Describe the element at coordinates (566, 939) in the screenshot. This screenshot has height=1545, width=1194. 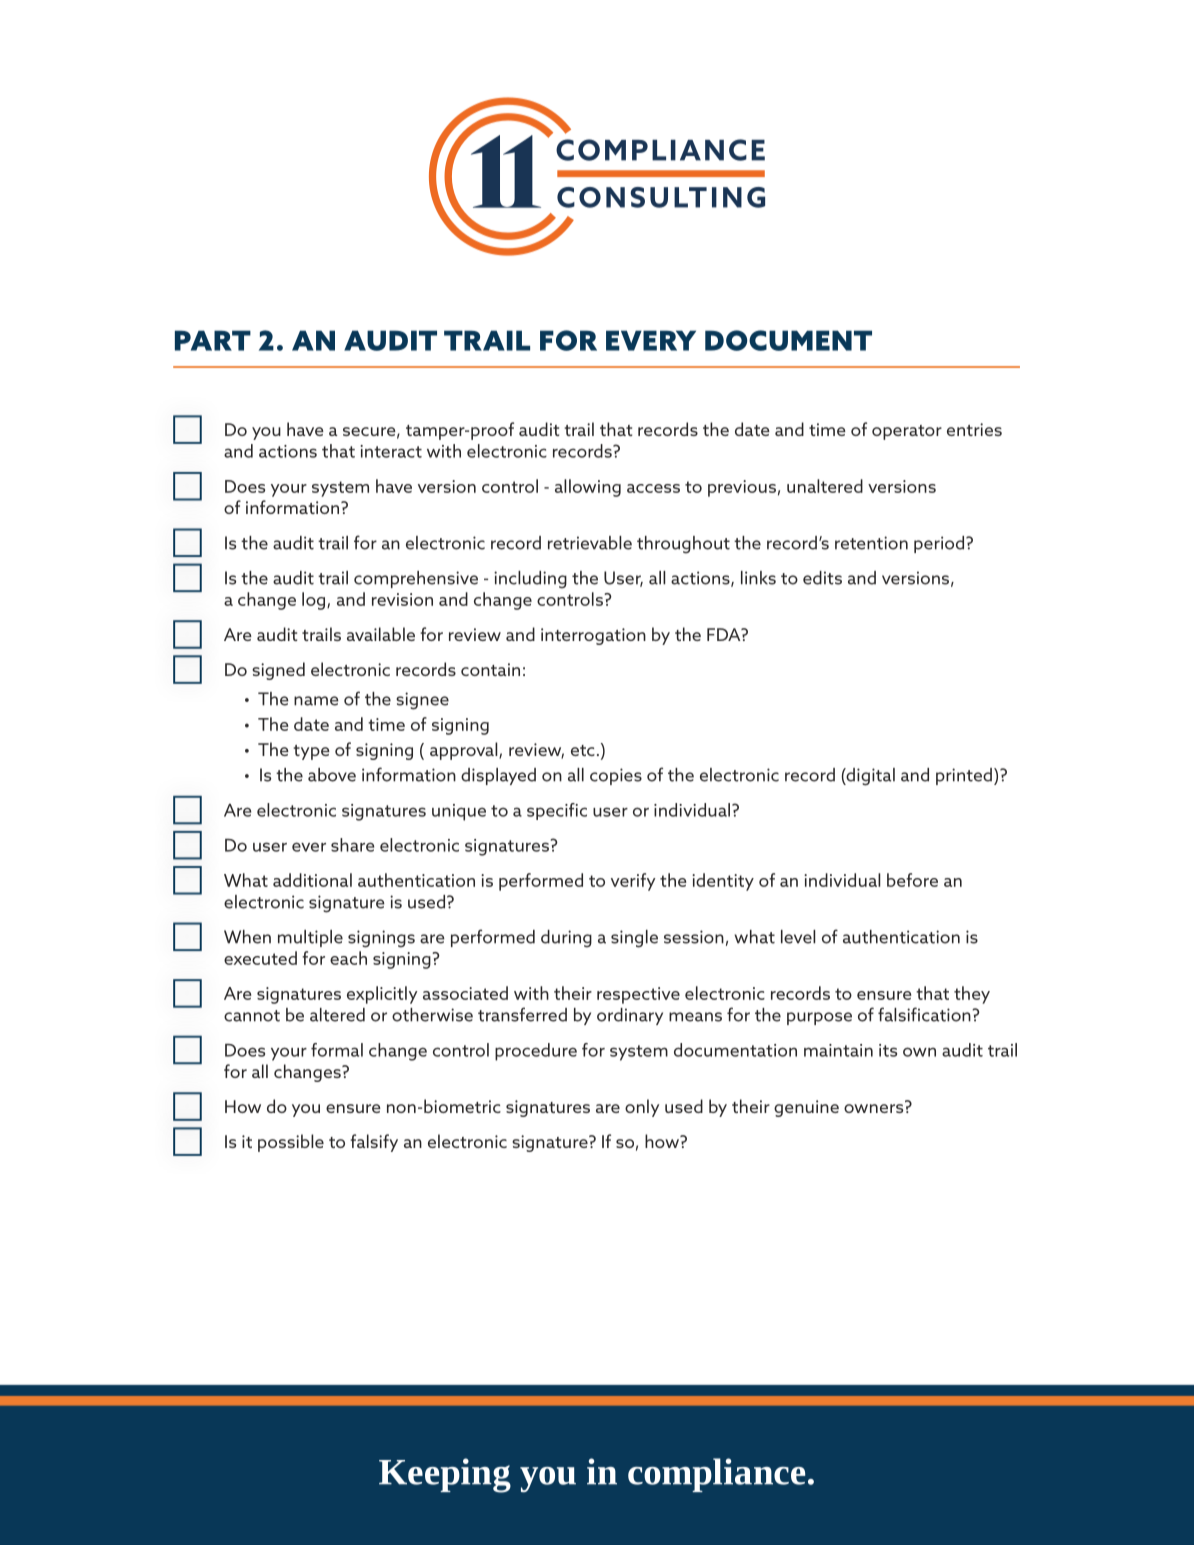
I see `during` at that location.
